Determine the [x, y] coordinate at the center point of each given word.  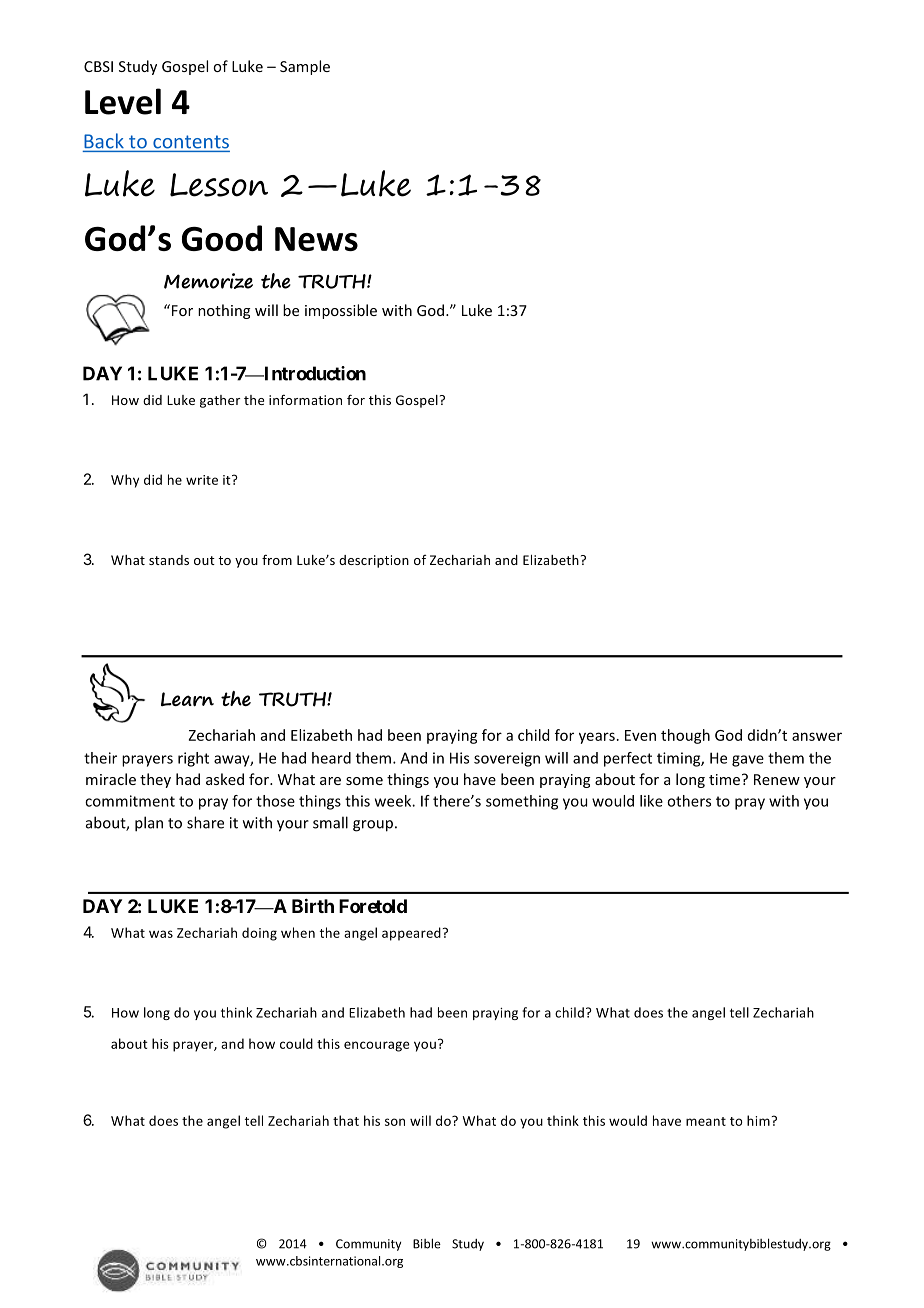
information [305, 399]
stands [169, 560]
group [373, 826]
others [689, 801]
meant [706, 1121]
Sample [305, 67]
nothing [224, 311]
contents [190, 143]
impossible [341, 311]
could [296, 1043]
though [685, 736]
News [316, 239]
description [374, 561]
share [205, 822]
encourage [377, 1046]
